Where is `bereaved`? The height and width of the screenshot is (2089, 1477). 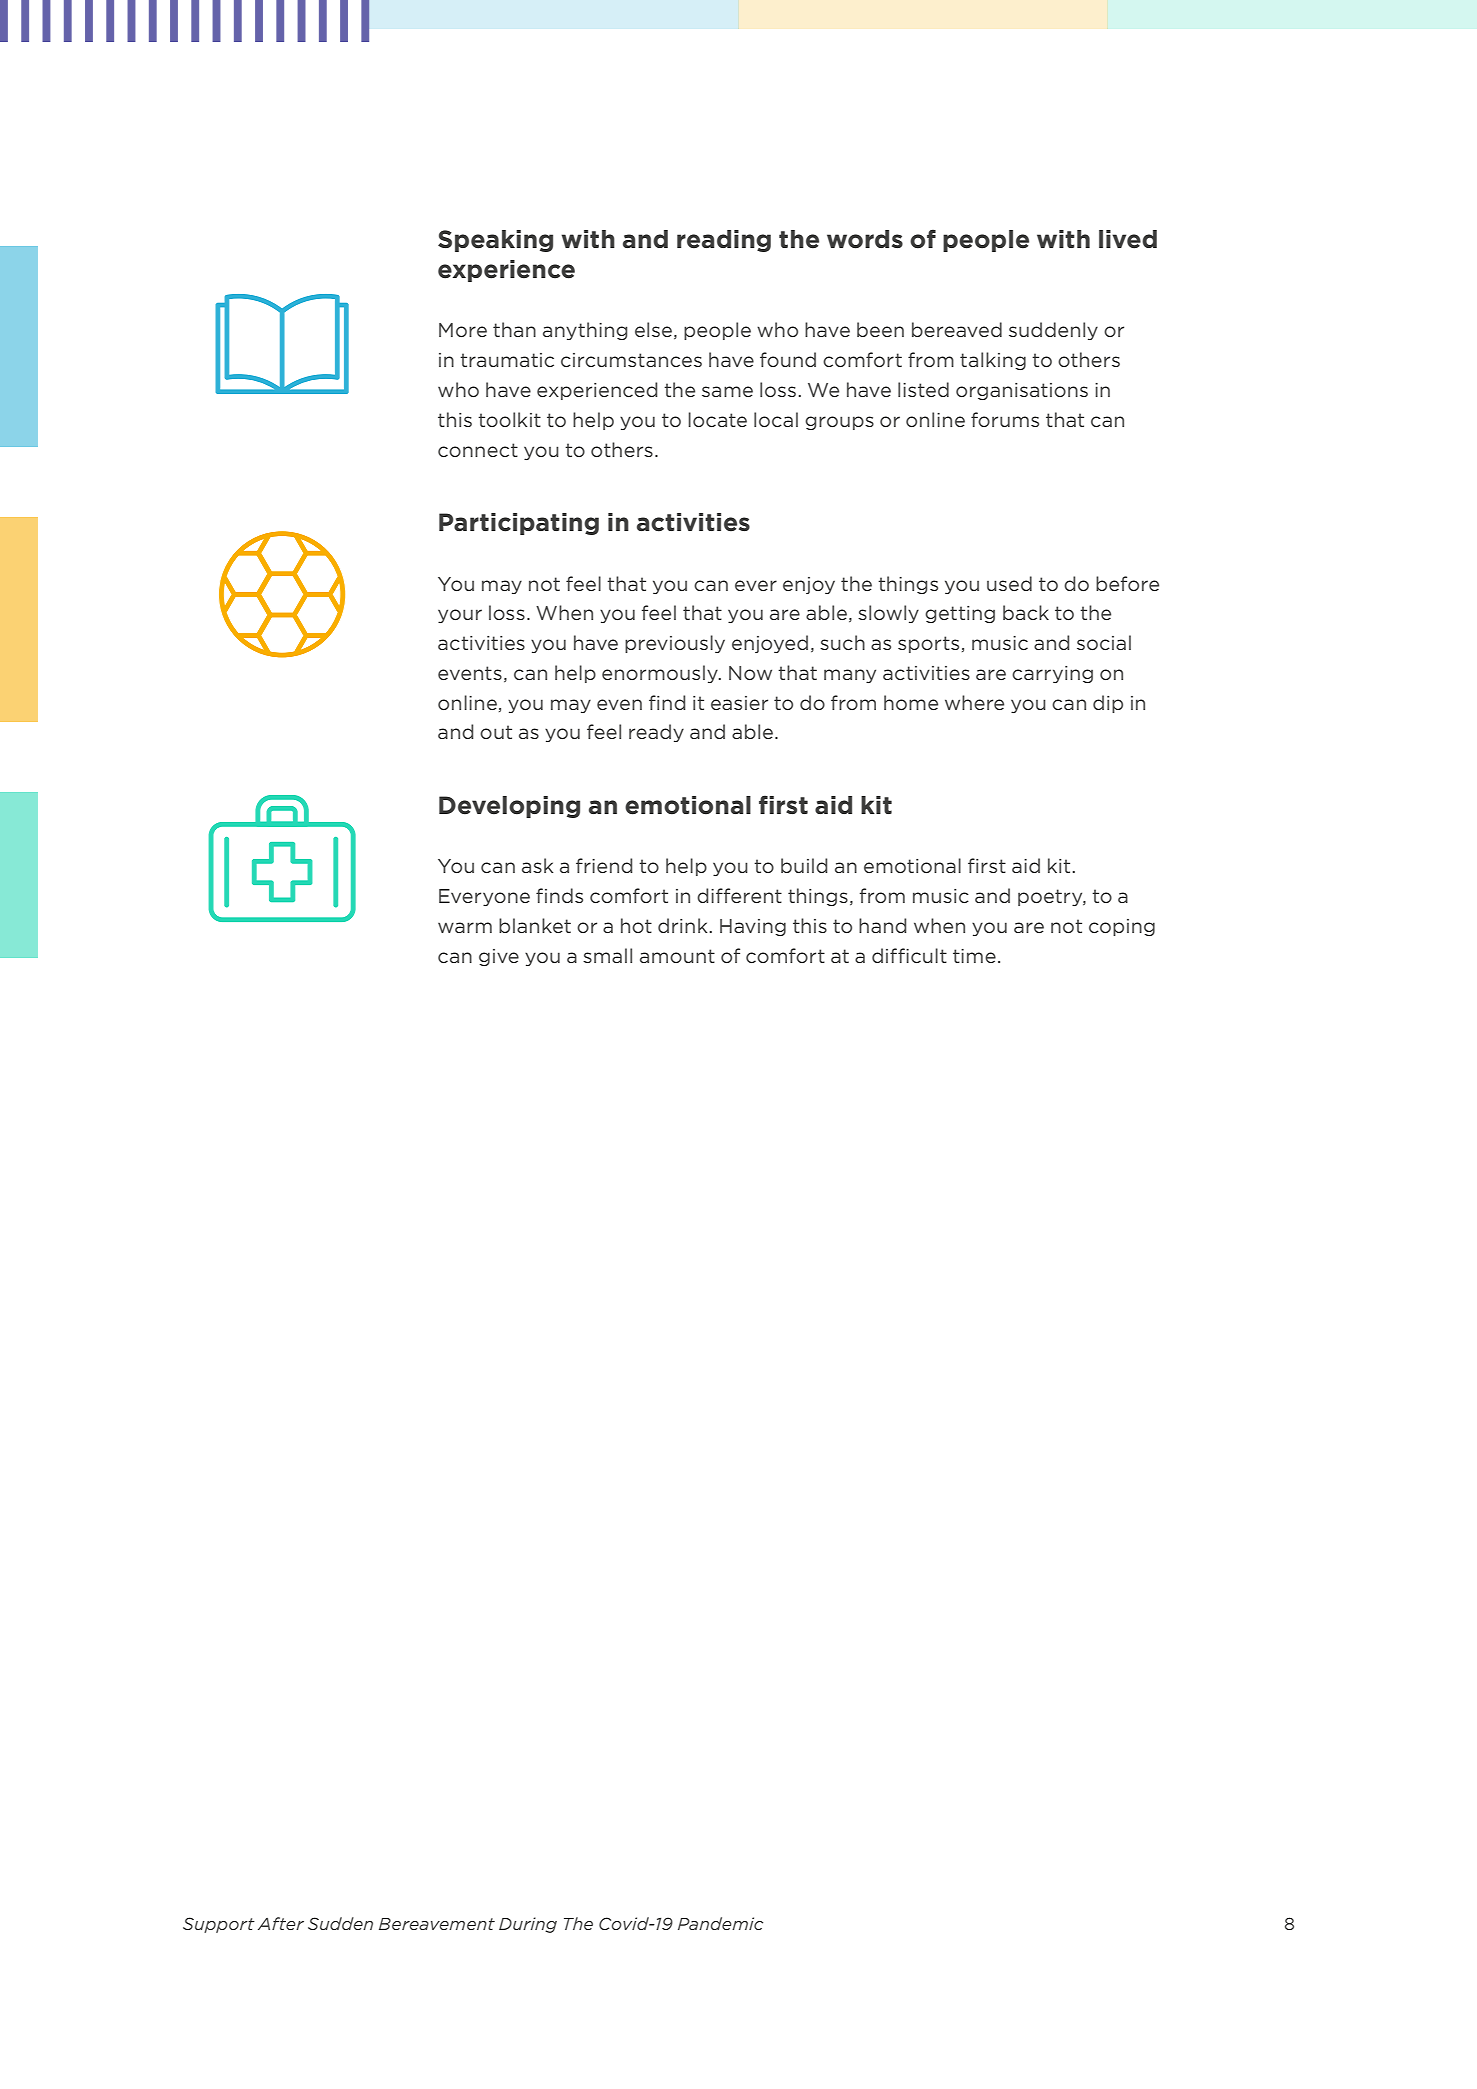
bereaved is located at coordinates (957, 329).
